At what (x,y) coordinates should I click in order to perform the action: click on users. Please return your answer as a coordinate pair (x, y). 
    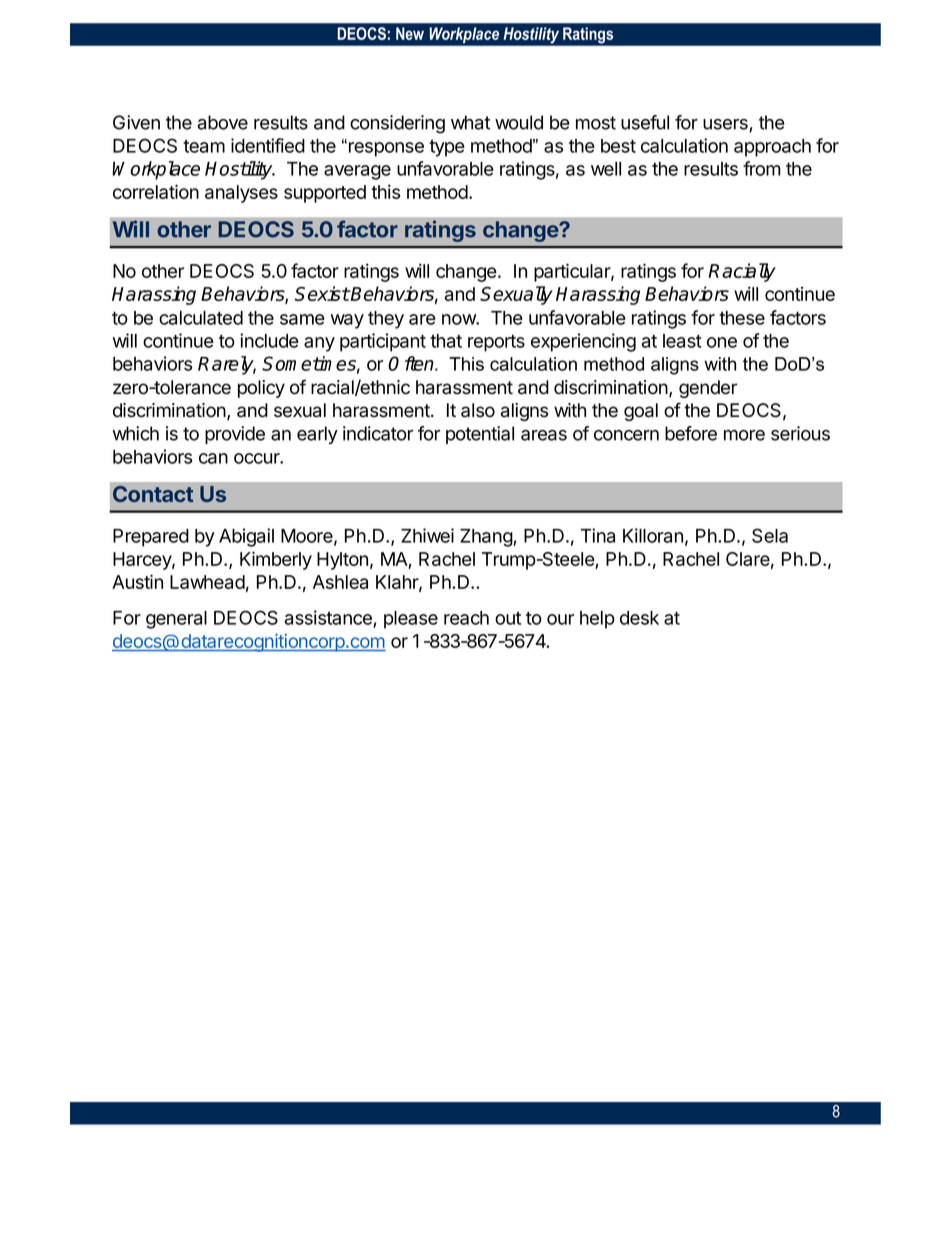
    Looking at the image, I should click on (726, 125).
